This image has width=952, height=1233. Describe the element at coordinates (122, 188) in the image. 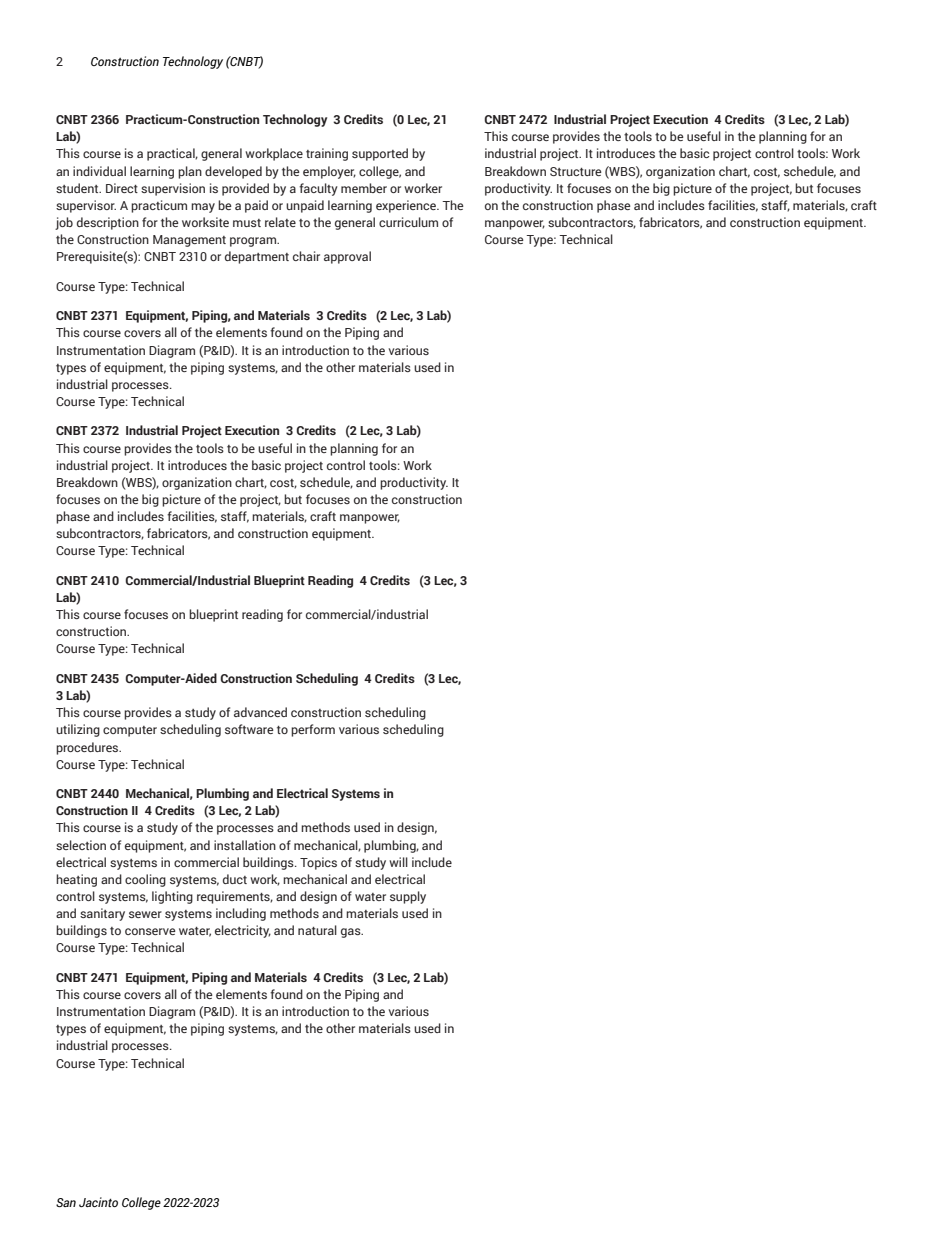

I see `Direct` at that location.
